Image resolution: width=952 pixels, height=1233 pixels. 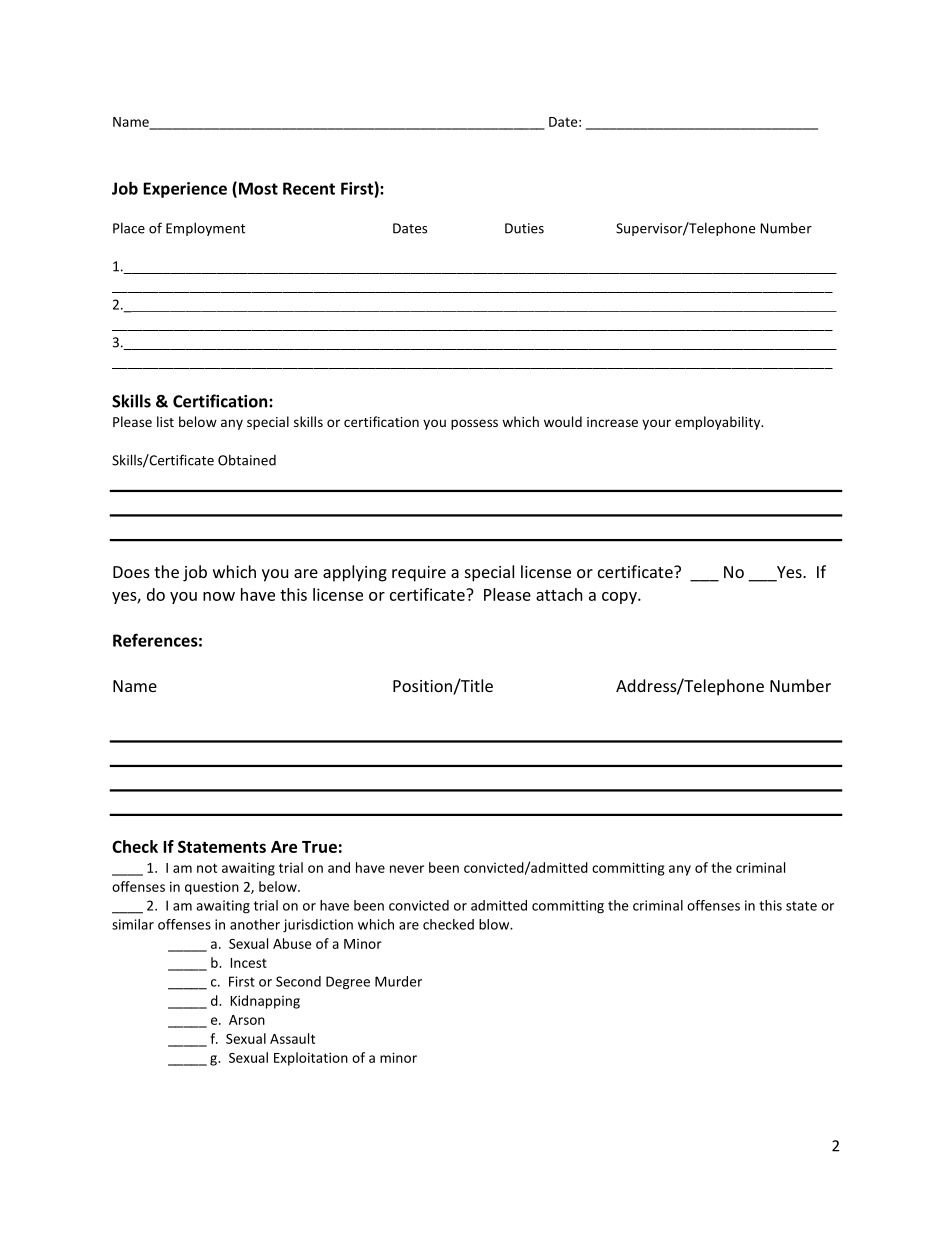 I want to click on require, so click(x=419, y=574).
